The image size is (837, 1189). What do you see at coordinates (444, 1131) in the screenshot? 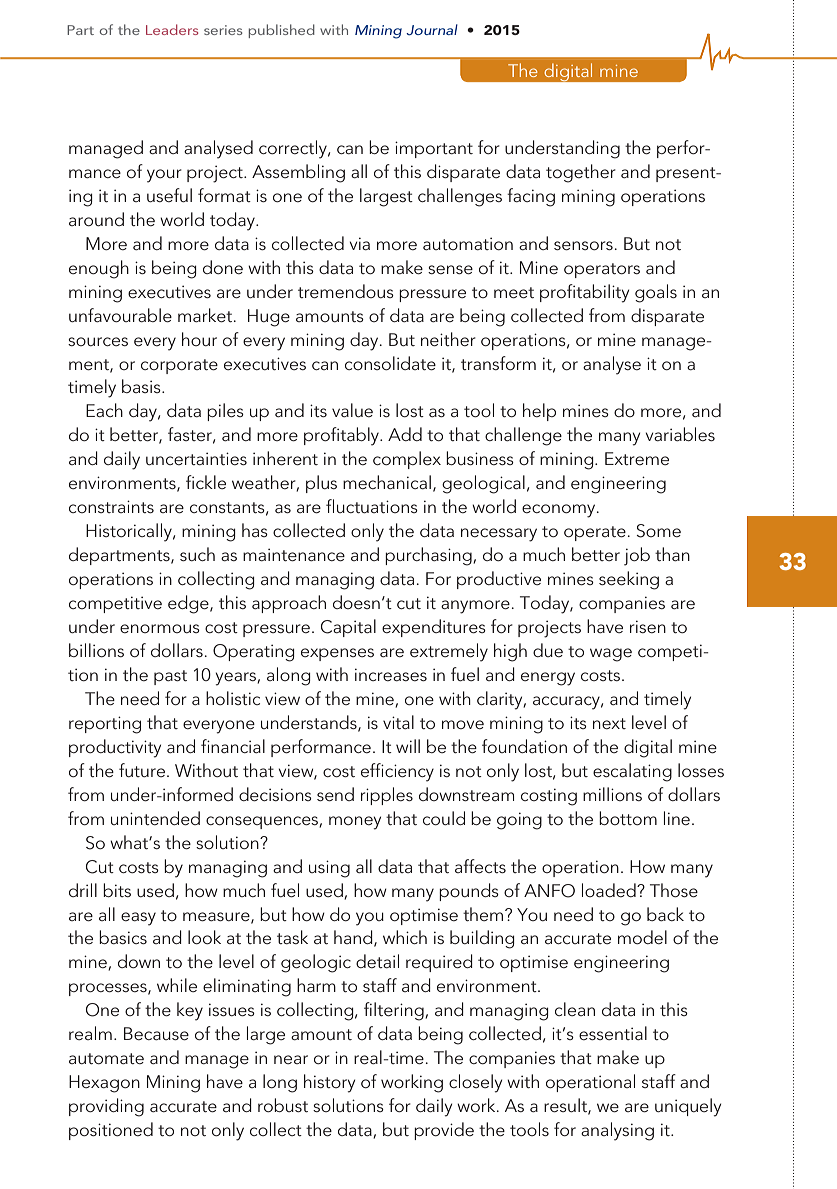
I see `provide` at bounding box center [444, 1131].
